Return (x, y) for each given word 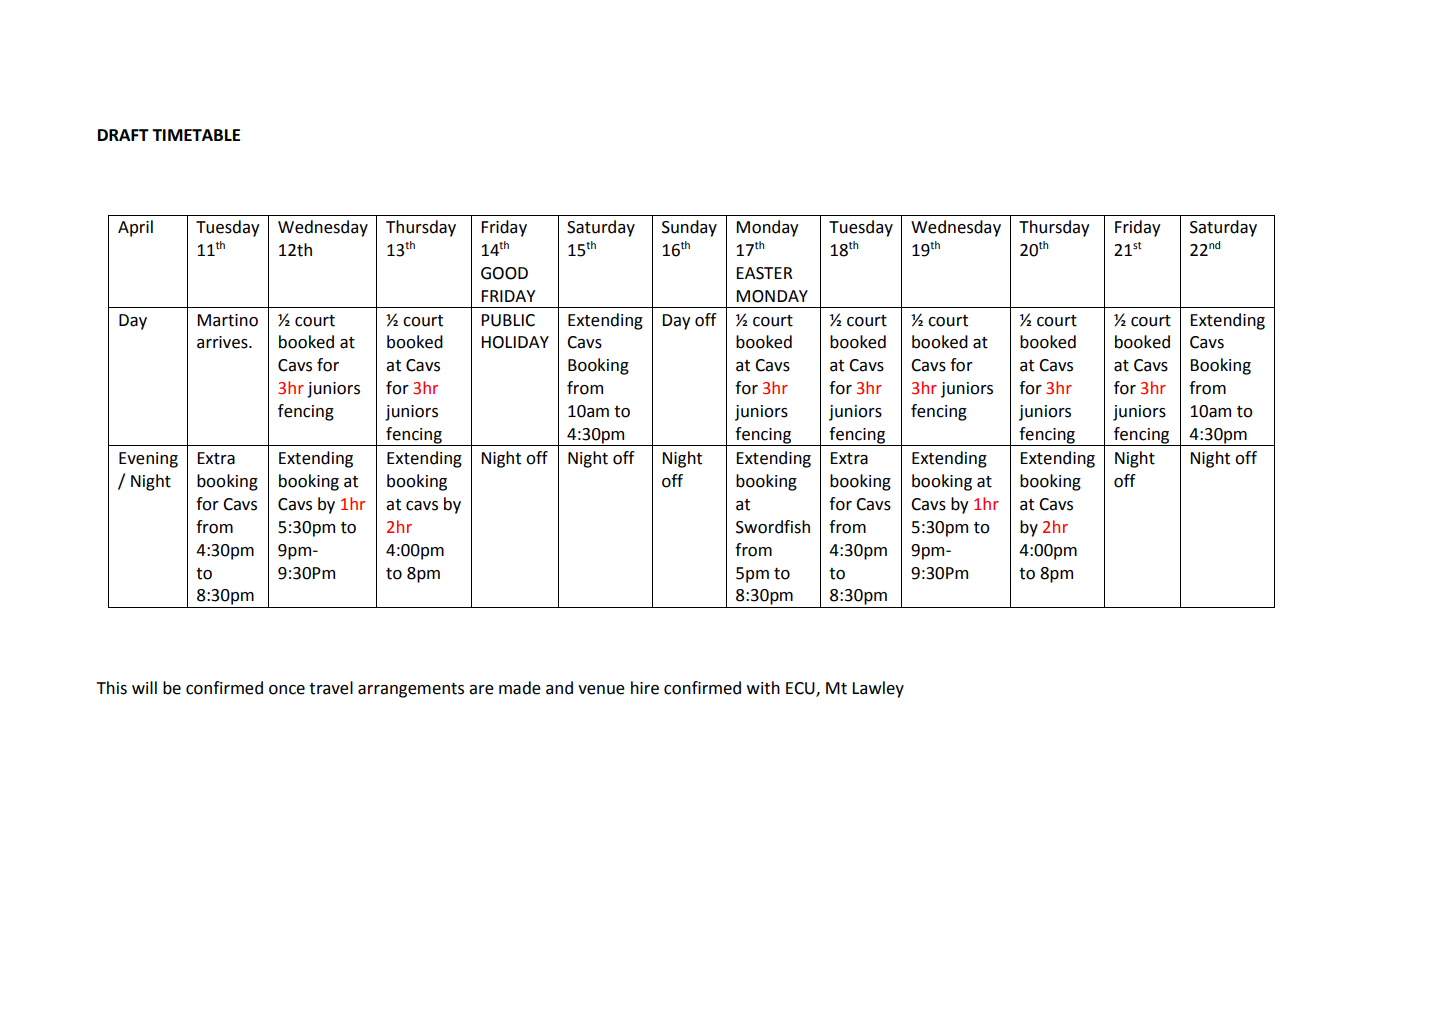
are (481, 690)
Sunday (689, 228)
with (763, 688)
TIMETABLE (196, 135)
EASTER (764, 273)
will (144, 687)
